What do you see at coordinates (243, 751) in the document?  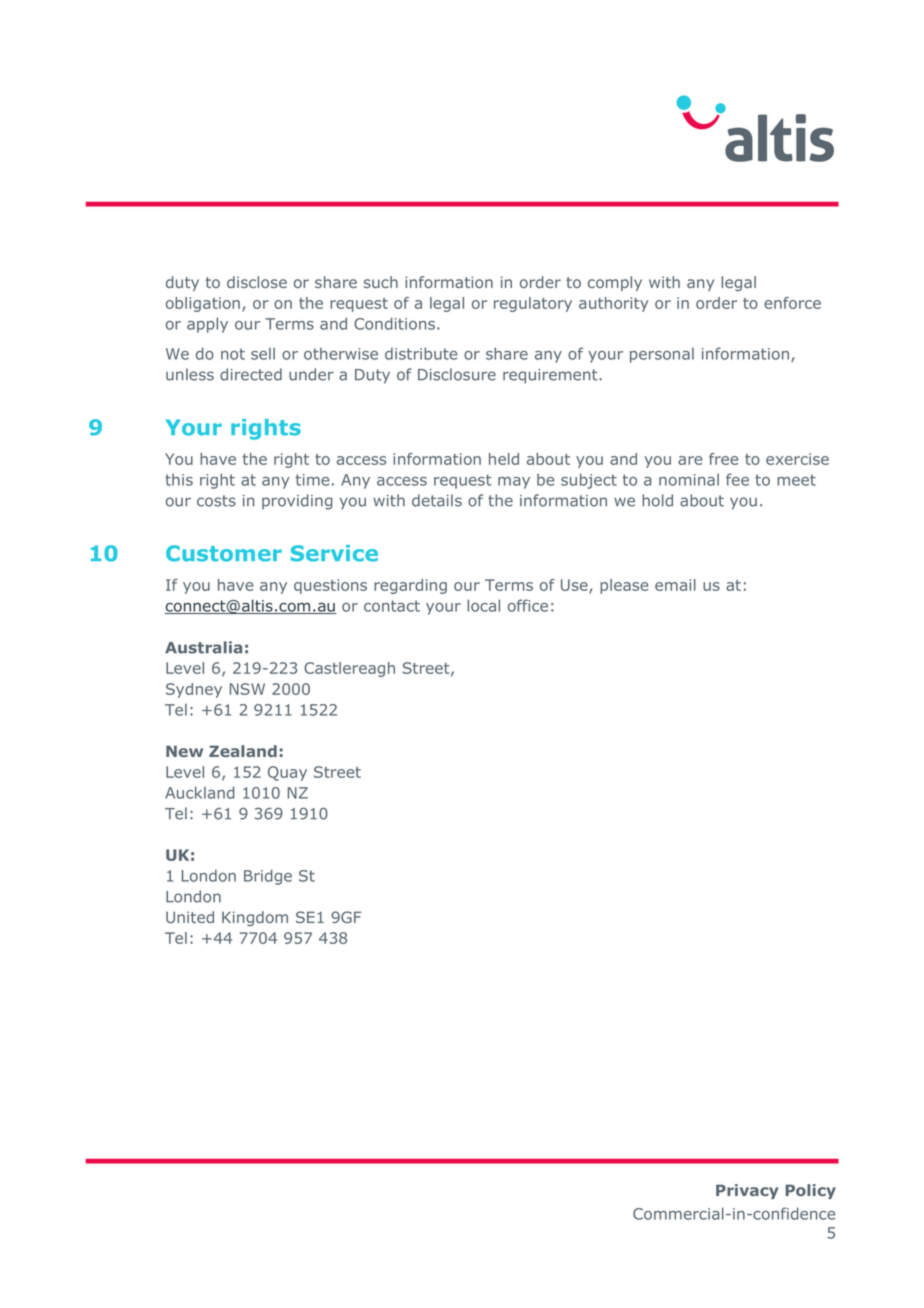 I see `Zealand` at bounding box center [243, 751].
